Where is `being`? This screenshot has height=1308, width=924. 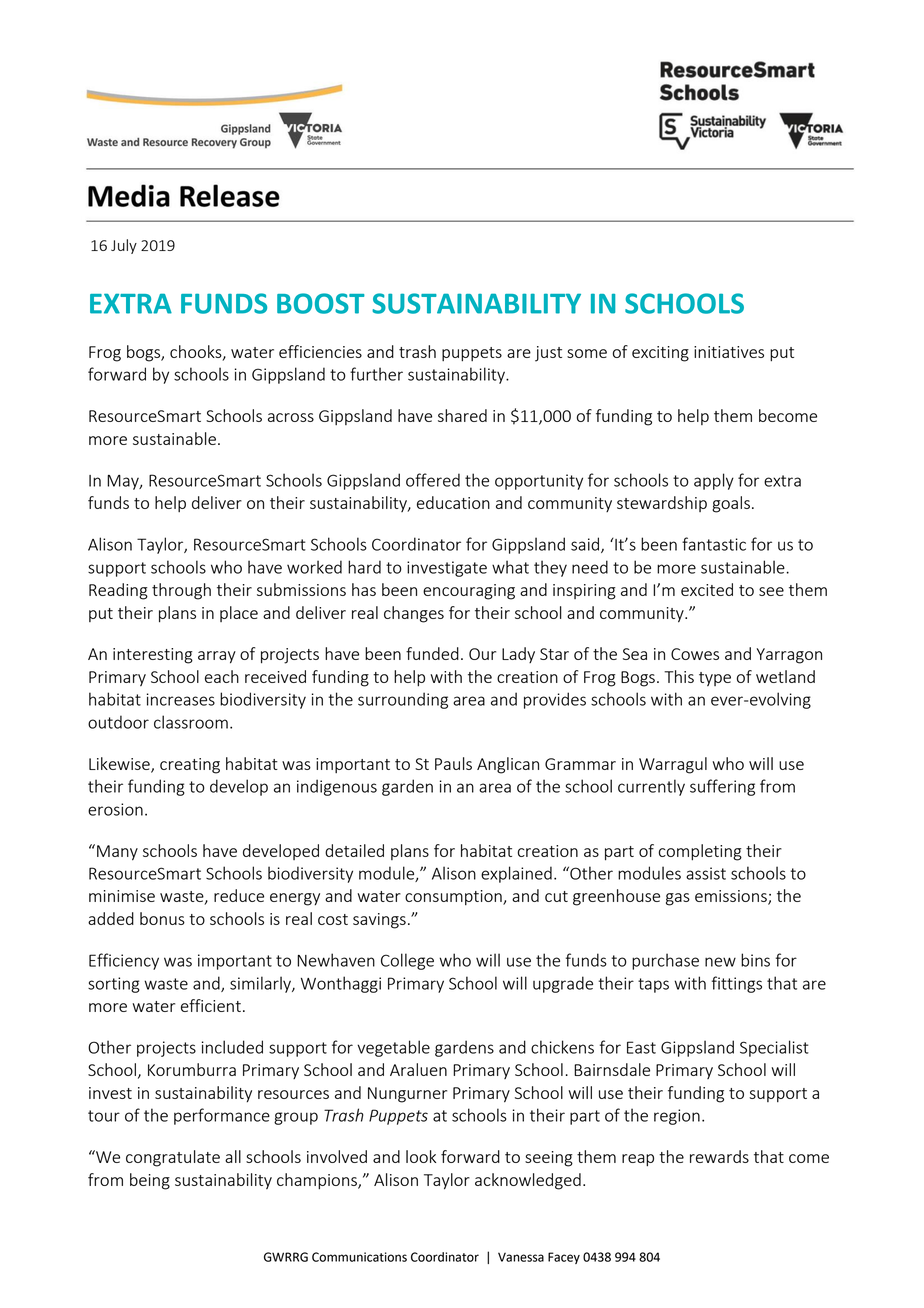 being is located at coordinates (150, 1181).
